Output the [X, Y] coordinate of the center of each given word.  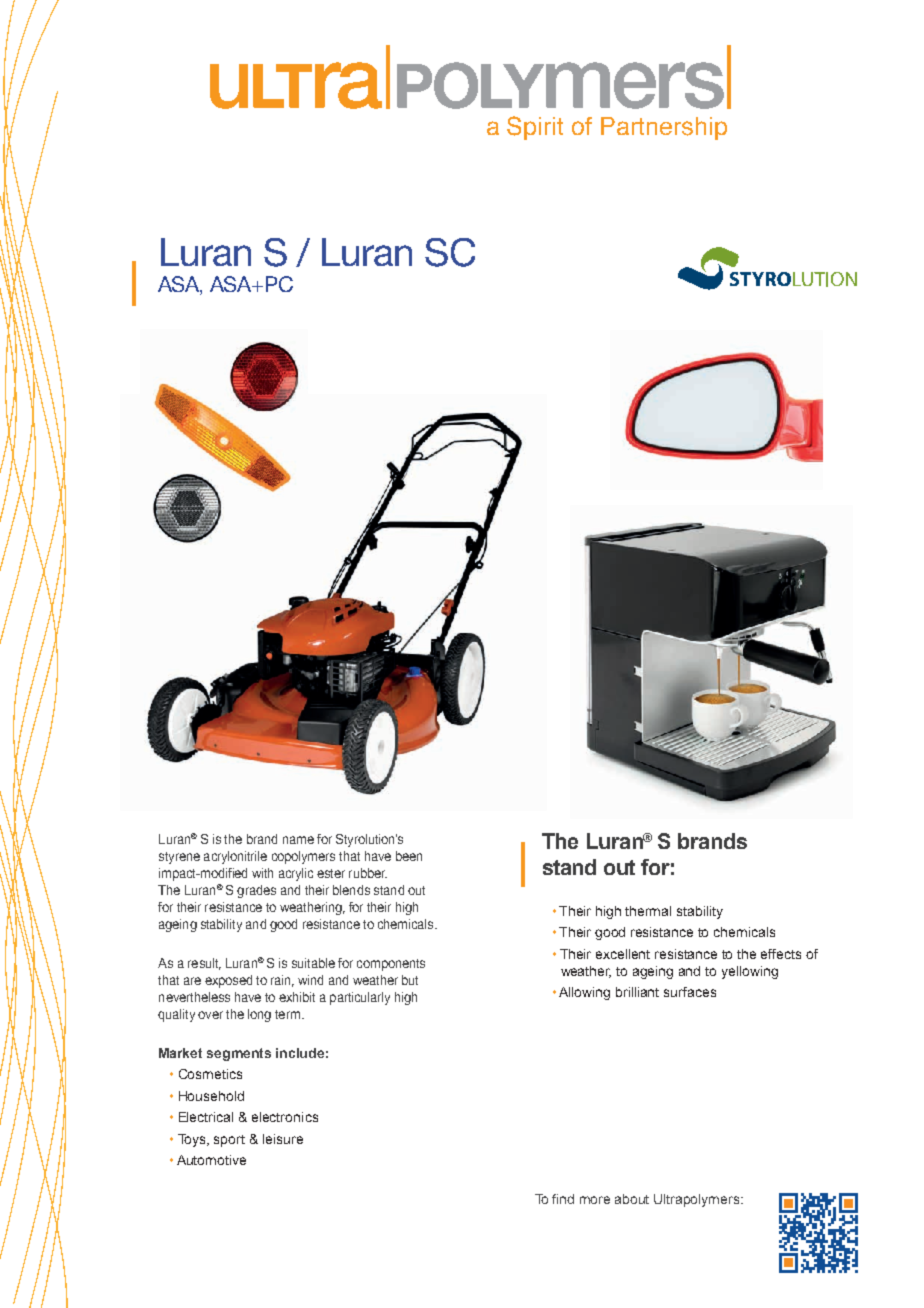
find [563, 1199]
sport [229, 1141]
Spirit [535, 128]
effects [781, 954]
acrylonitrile [235, 857]
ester [331, 873]
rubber [368, 873]
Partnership [664, 128]
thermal [648, 911]
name [298, 840]
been [409, 856]
